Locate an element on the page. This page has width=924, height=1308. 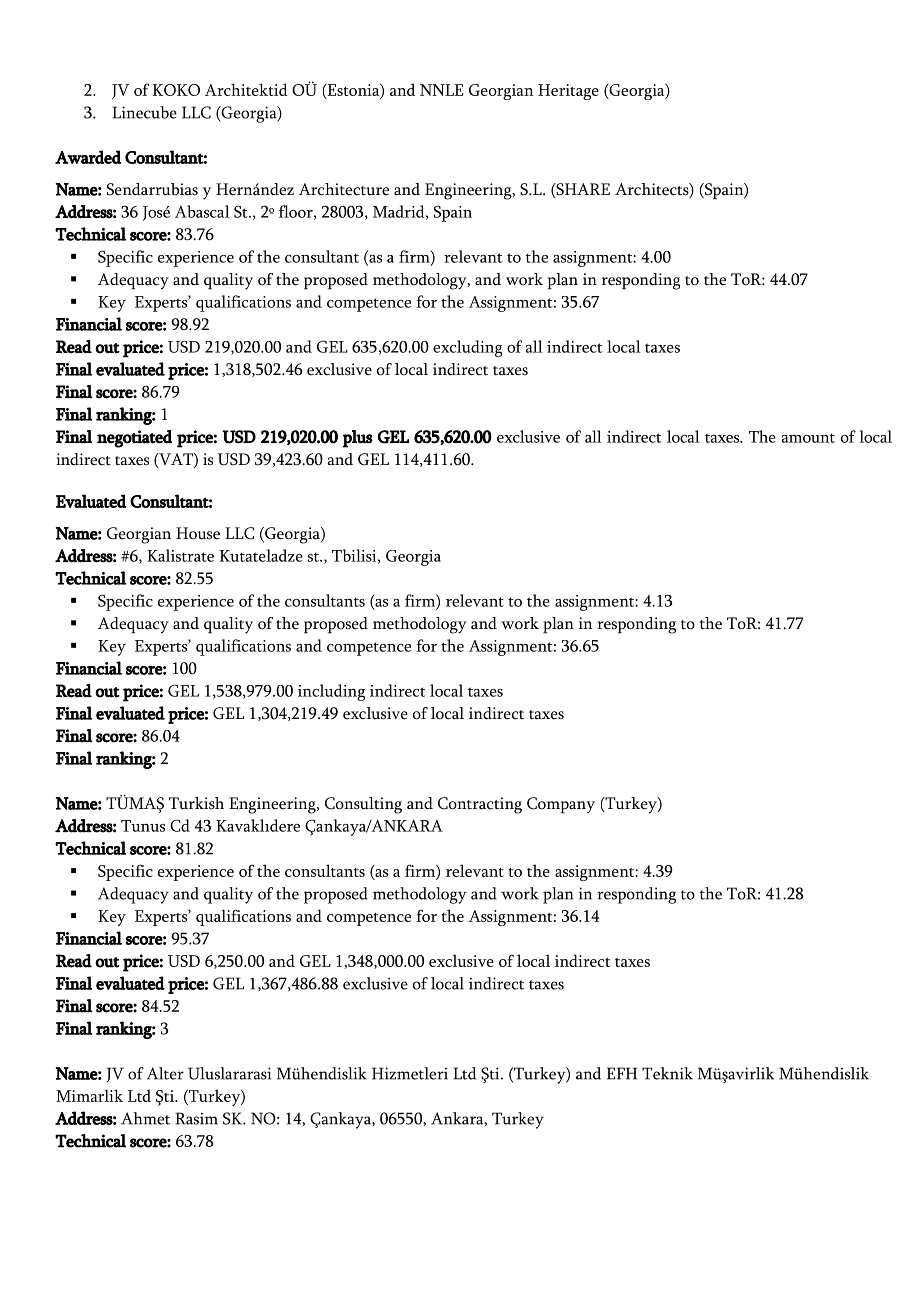
Company is located at coordinates (561, 805).
